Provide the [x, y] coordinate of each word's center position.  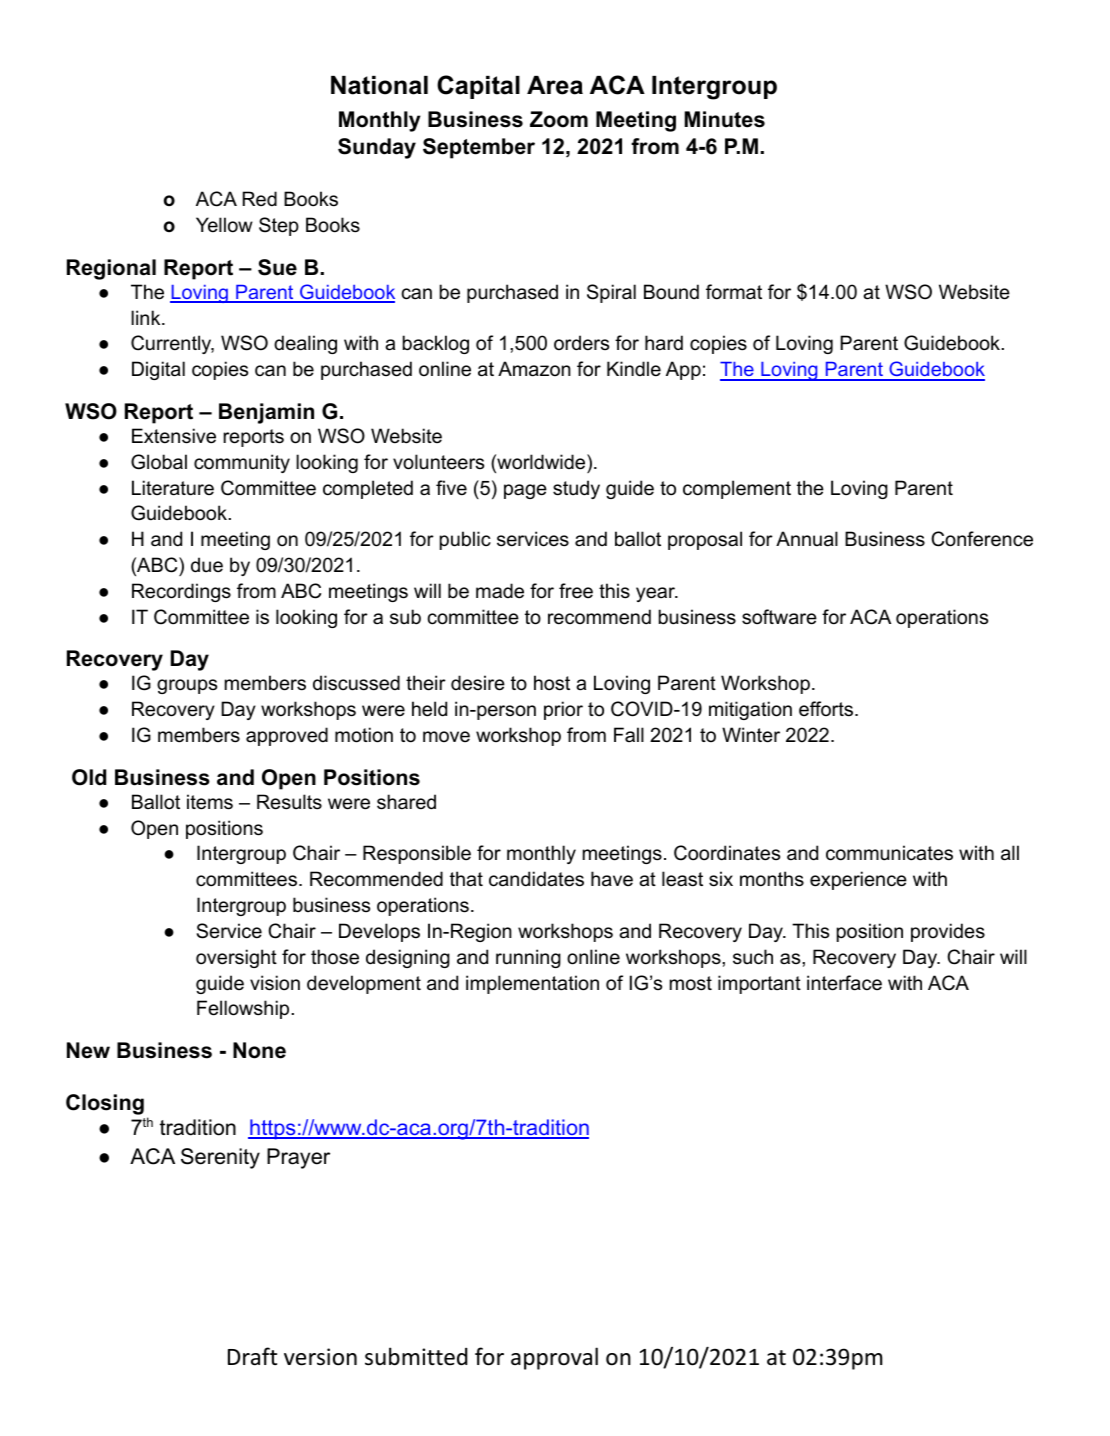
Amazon [534, 369]
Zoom [559, 119]
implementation [532, 984]
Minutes [724, 119]
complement [737, 489]
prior [563, 710]
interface [844, 983]
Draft [252, 1356]
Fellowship [243, 1009]
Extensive [174, 436]
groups [187, 686]
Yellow [224, 225]
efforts [826, 709]
